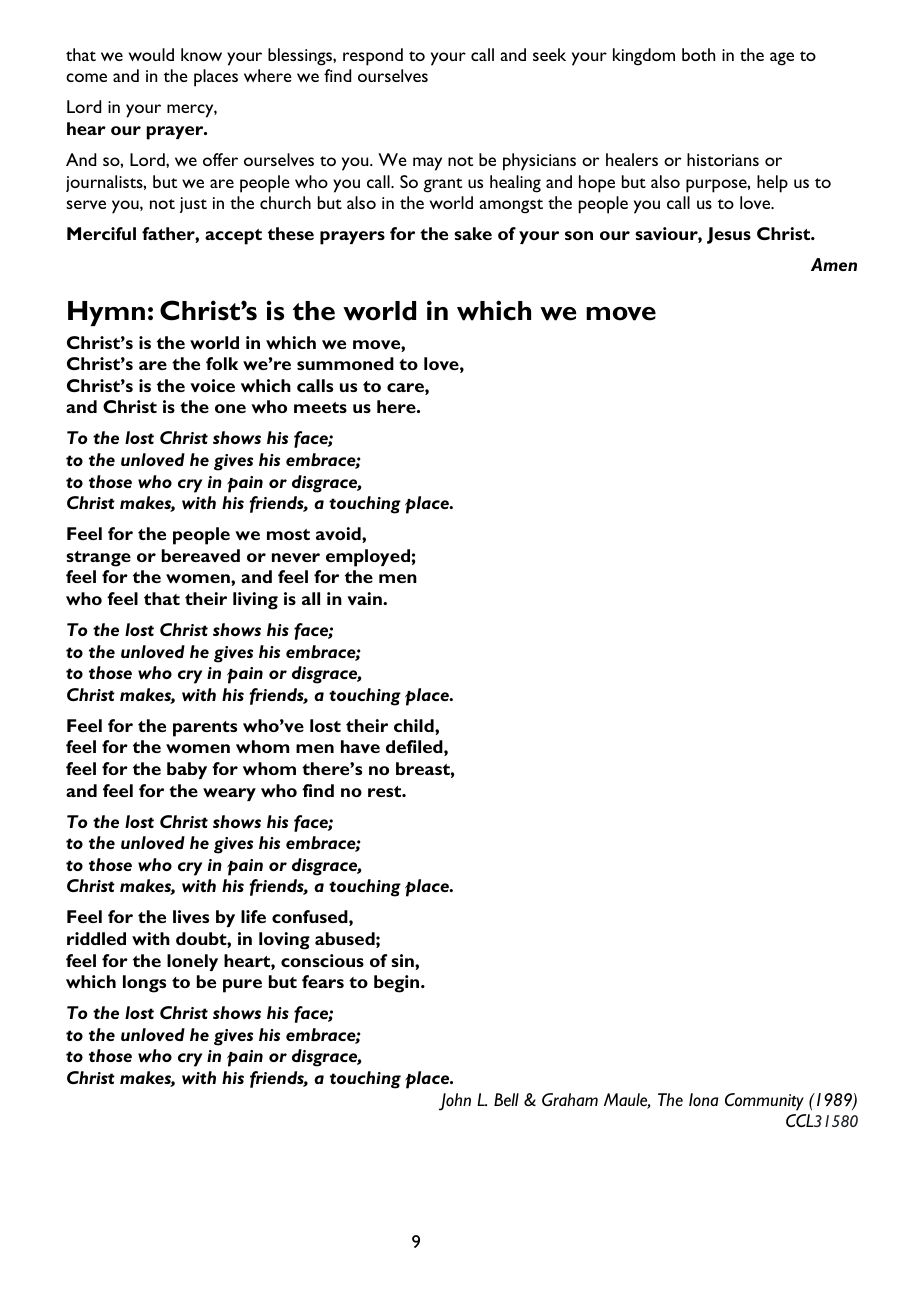  What do you see at coordinates (151, 54) in the page?
I see `would` at bounding box center [151, 54].
